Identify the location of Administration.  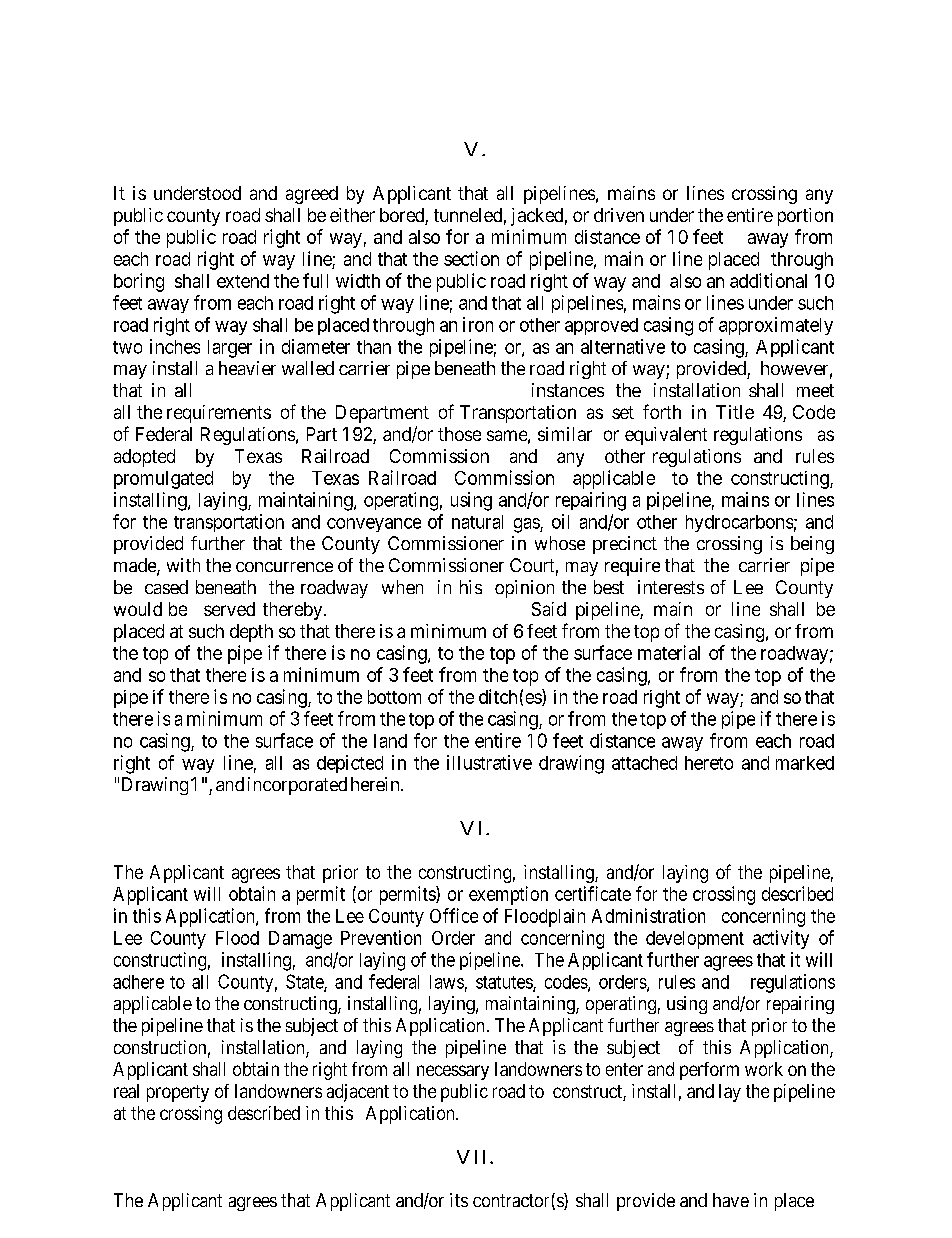
(648, 915).
